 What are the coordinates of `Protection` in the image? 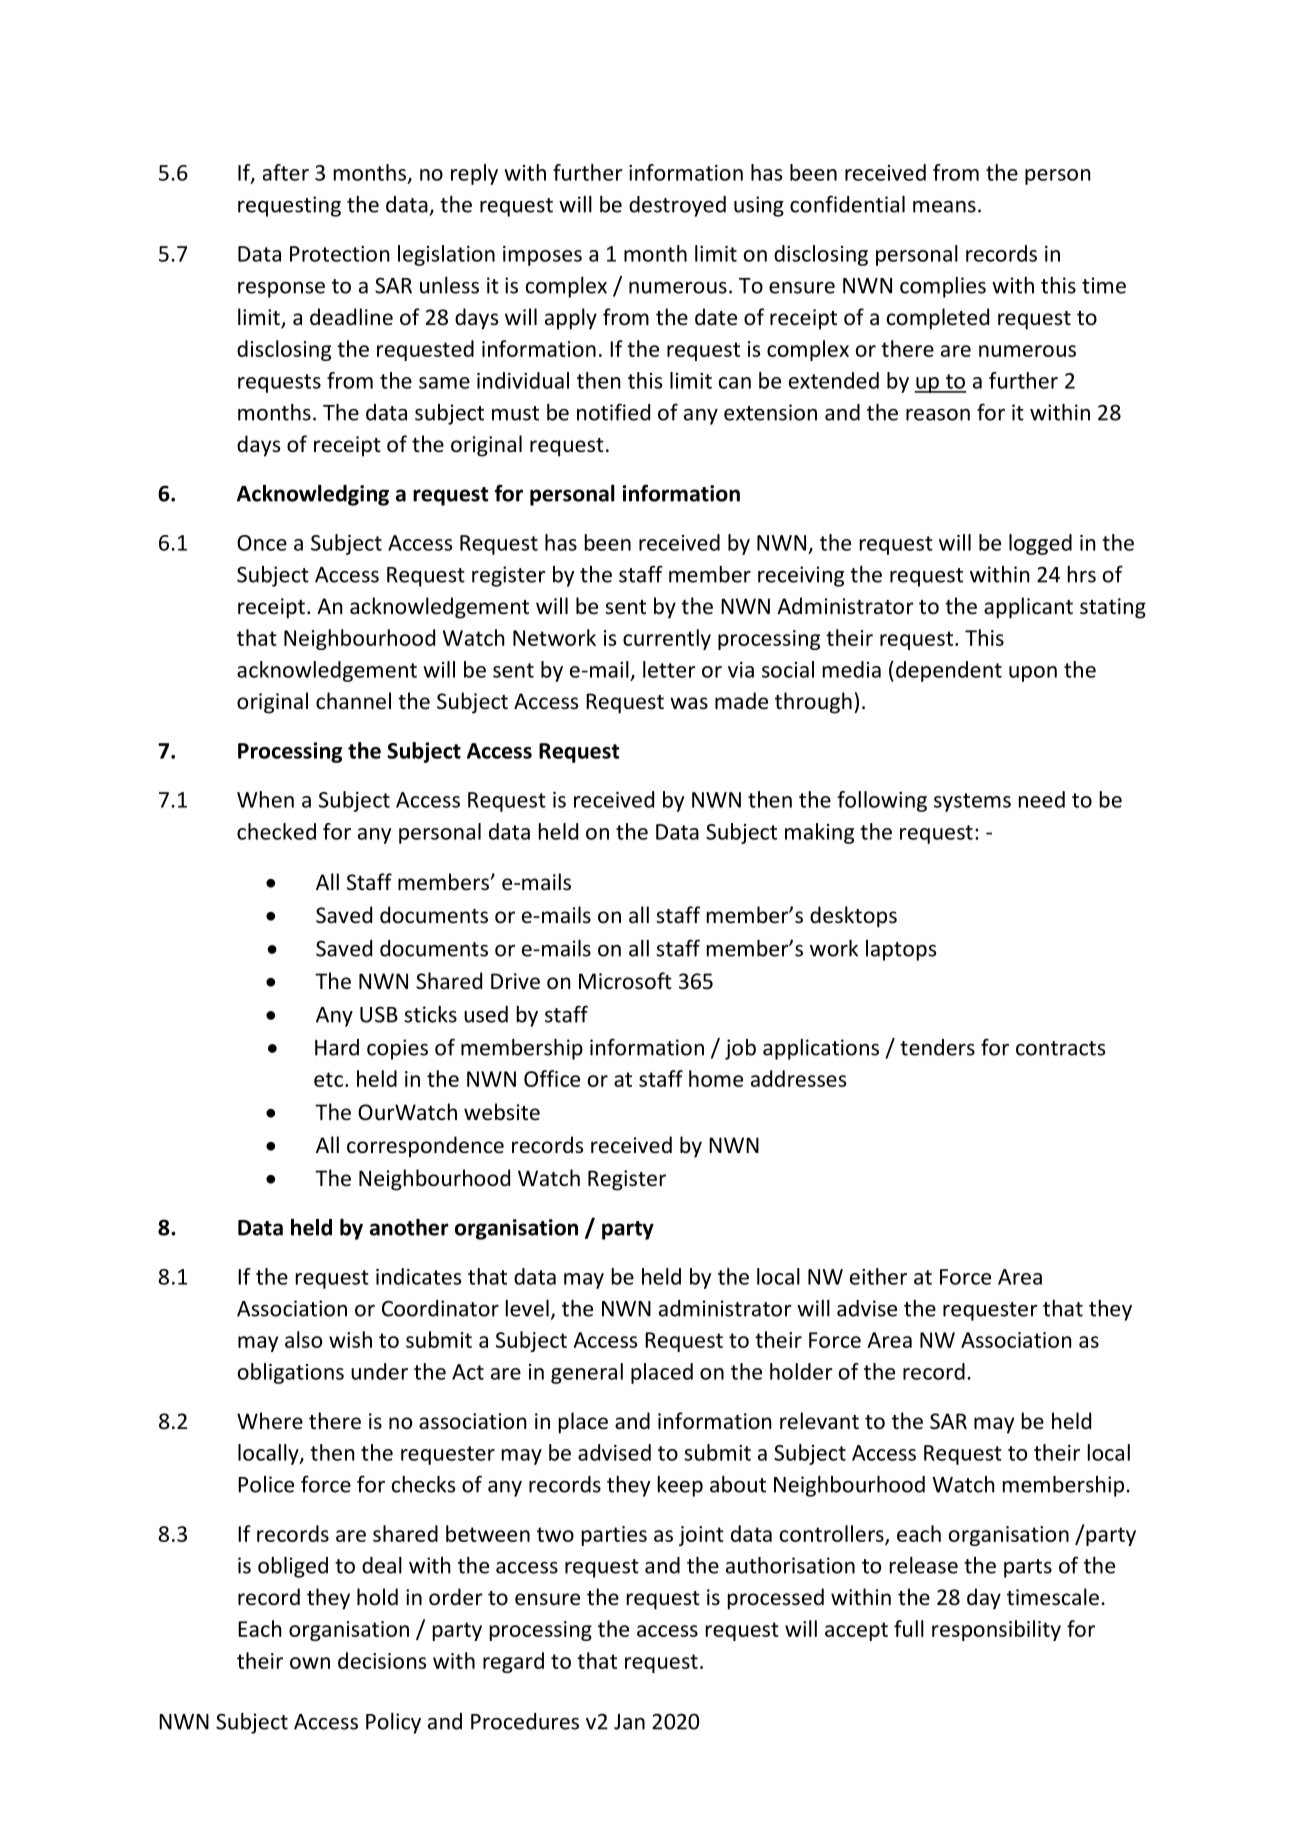 It's located at (340, 254).
